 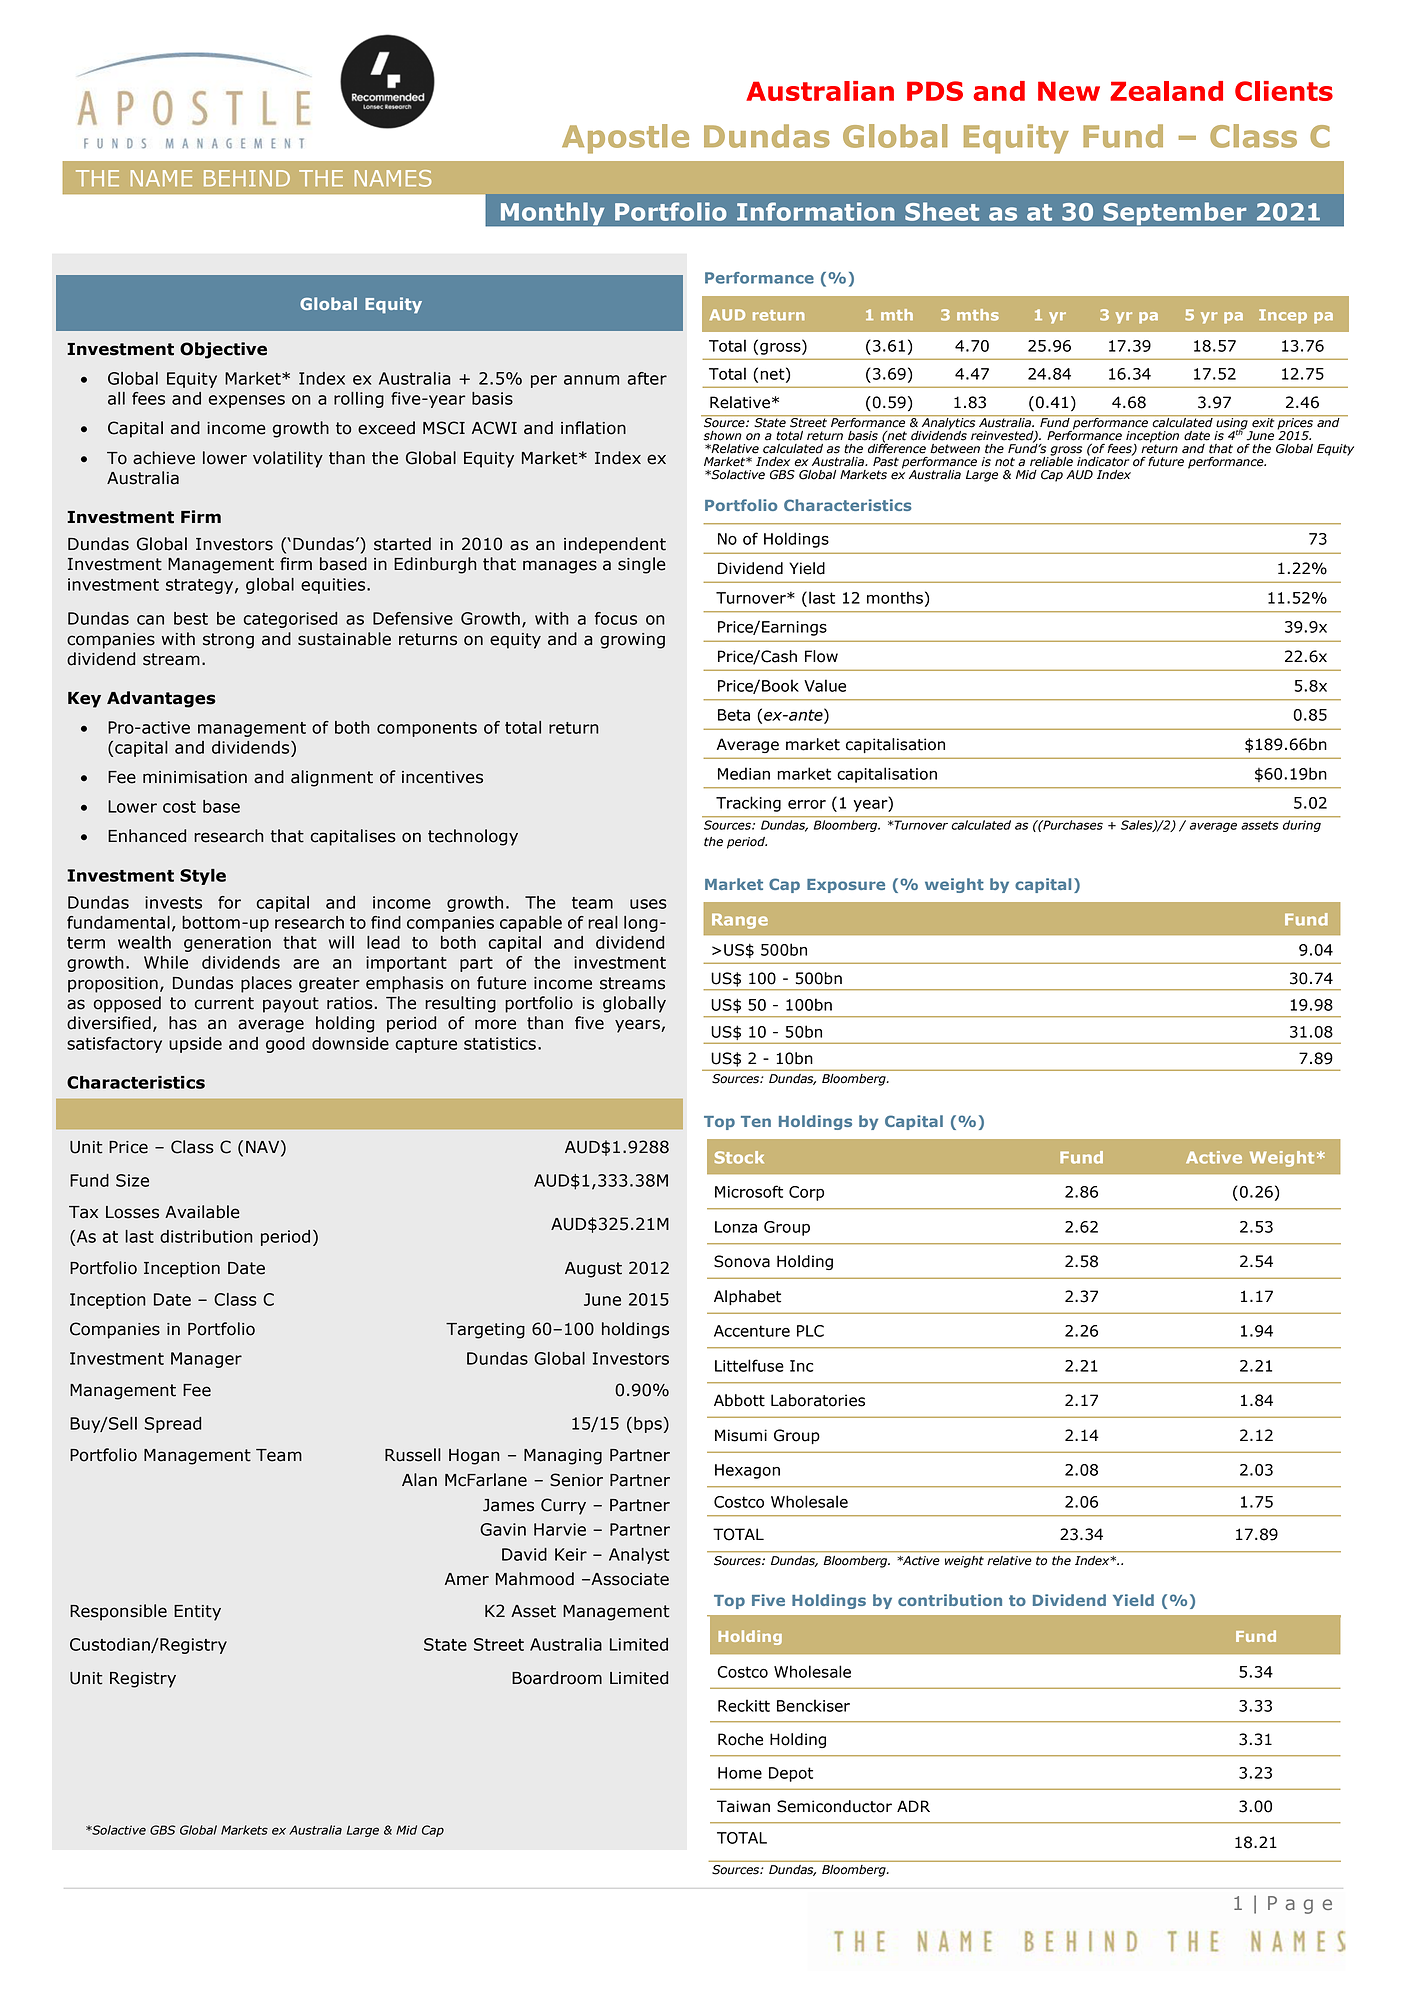 What do you see at coordinates (1069, 91) in the image?
I see `New` at bounding box center [1069, 91].
